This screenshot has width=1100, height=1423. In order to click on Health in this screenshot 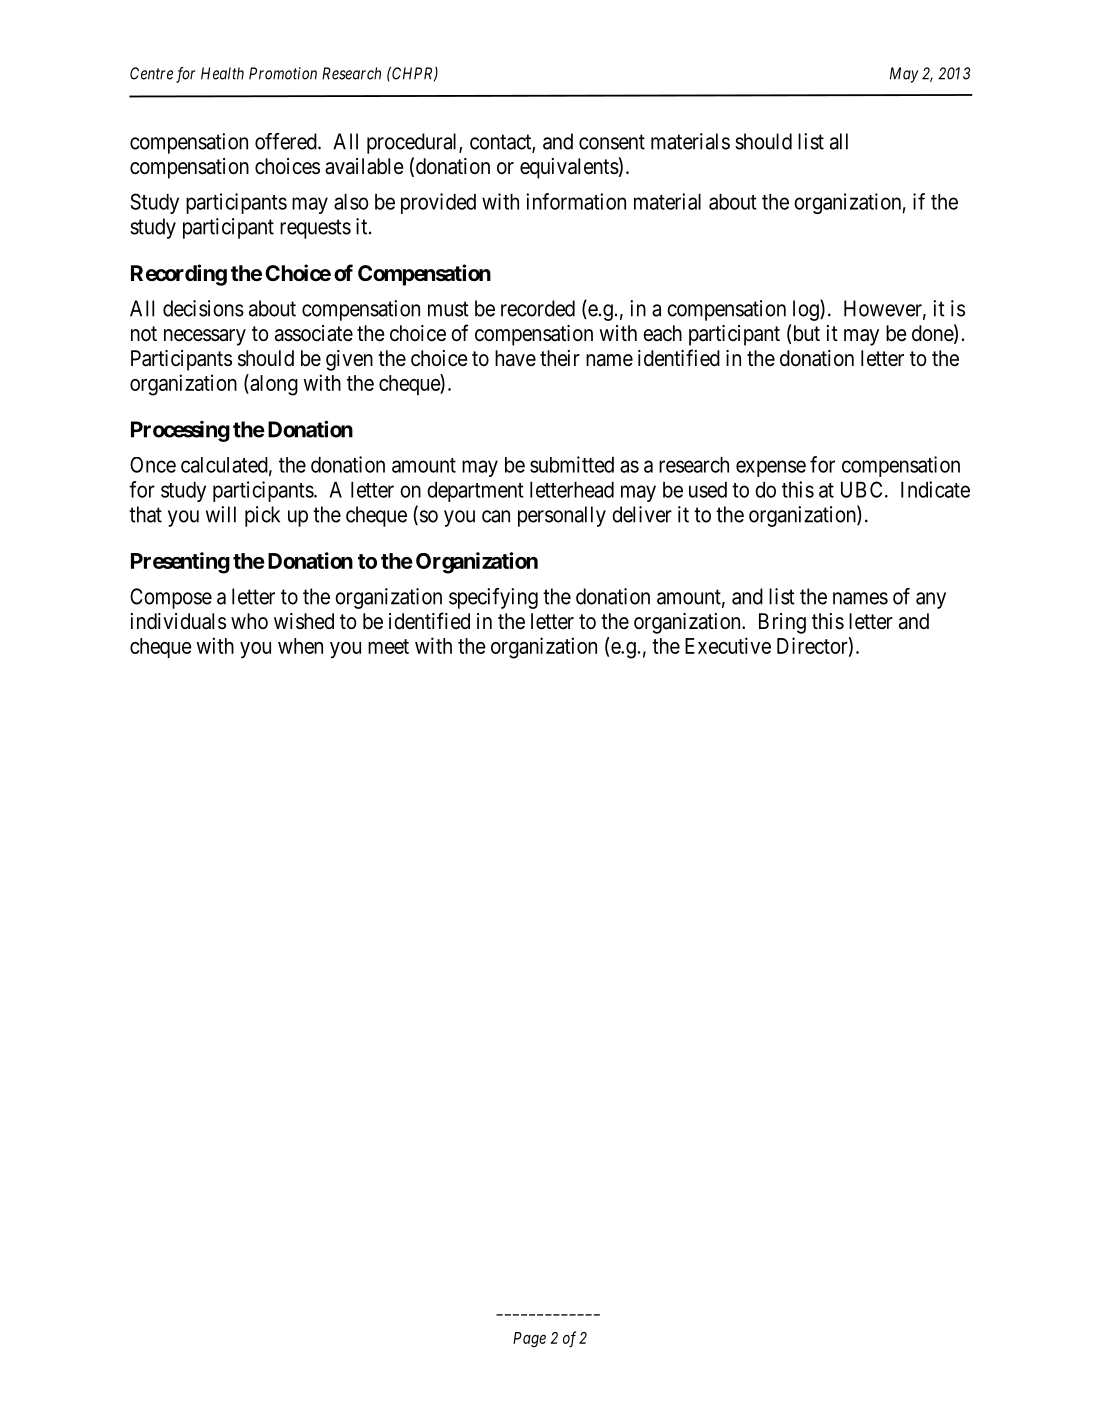, I will do `click(222, 73)`.
